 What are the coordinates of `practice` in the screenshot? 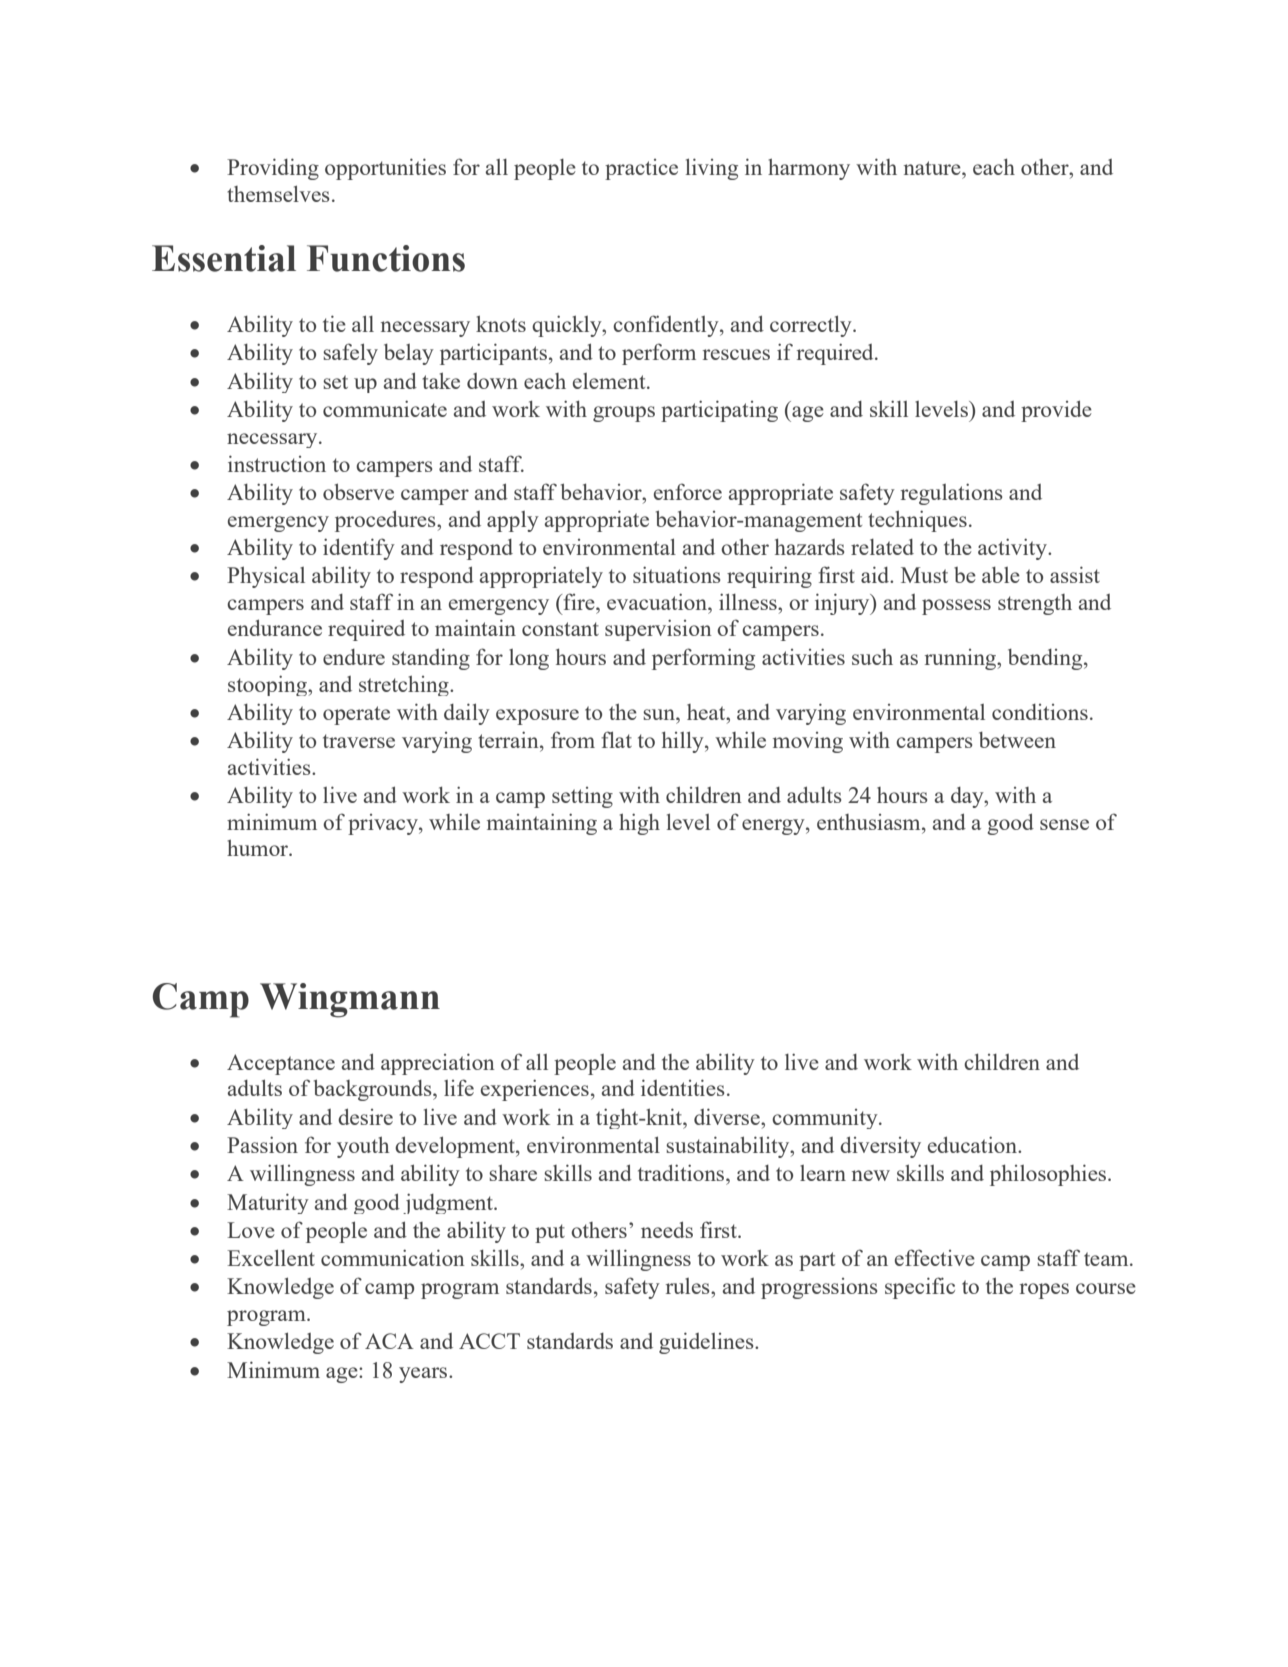 It's located at (641, 169).
